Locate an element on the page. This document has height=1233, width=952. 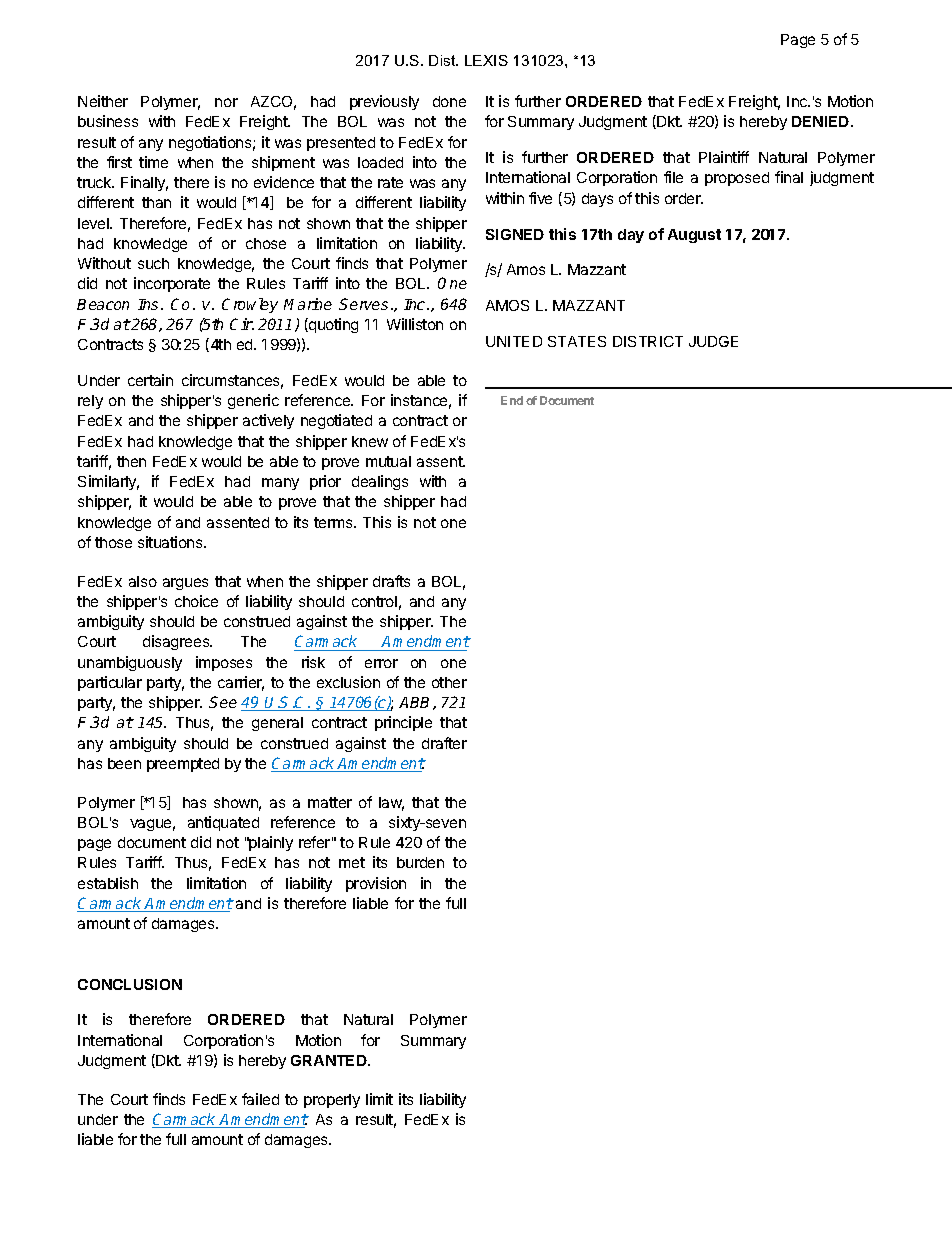
GRANTED is located at coordinates (330, 1060).
